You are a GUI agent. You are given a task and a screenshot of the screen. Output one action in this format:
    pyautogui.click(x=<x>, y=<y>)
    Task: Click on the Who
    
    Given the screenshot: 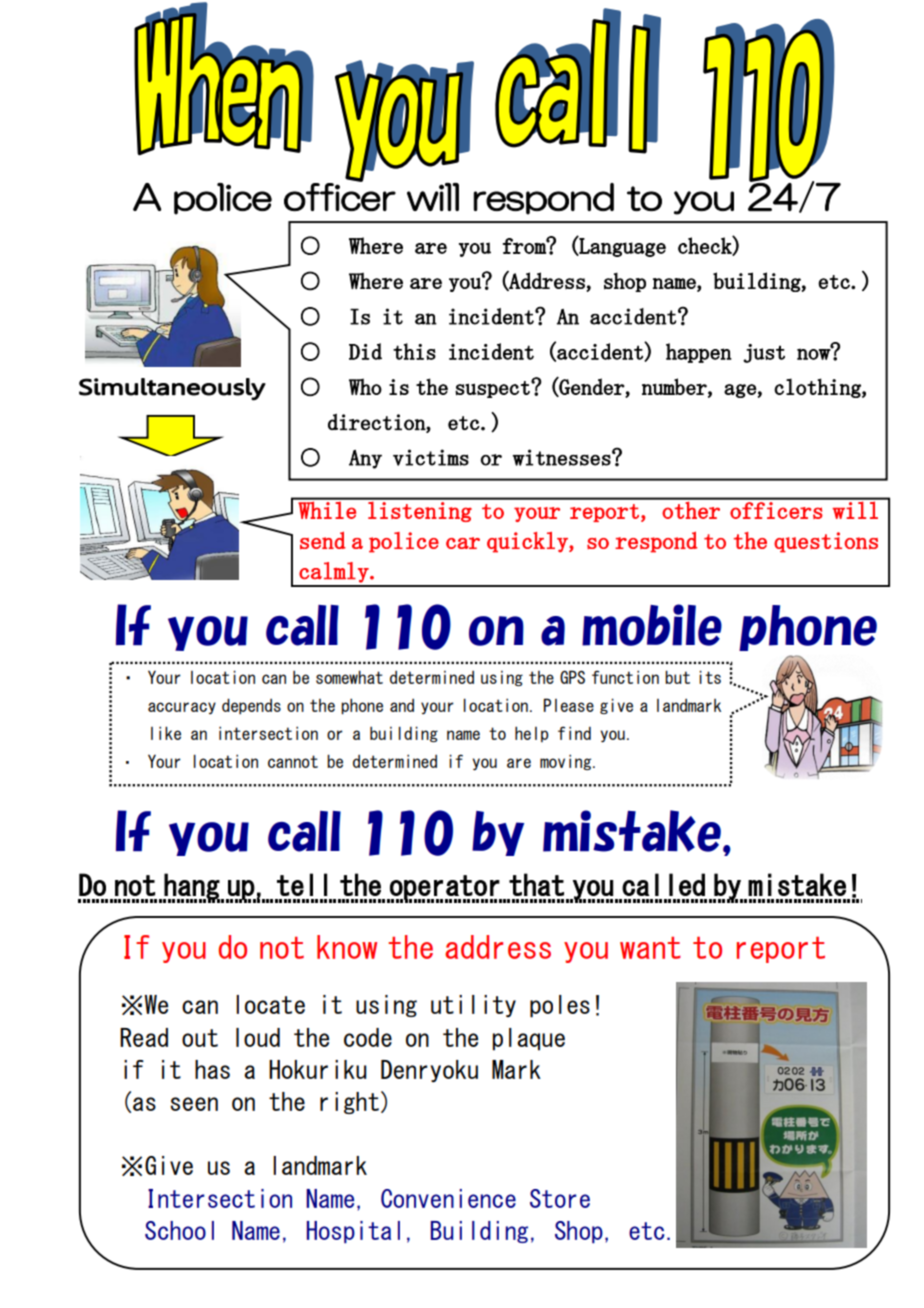 What is the action you would take?
    pyautogui.click(x=365, y=386)
